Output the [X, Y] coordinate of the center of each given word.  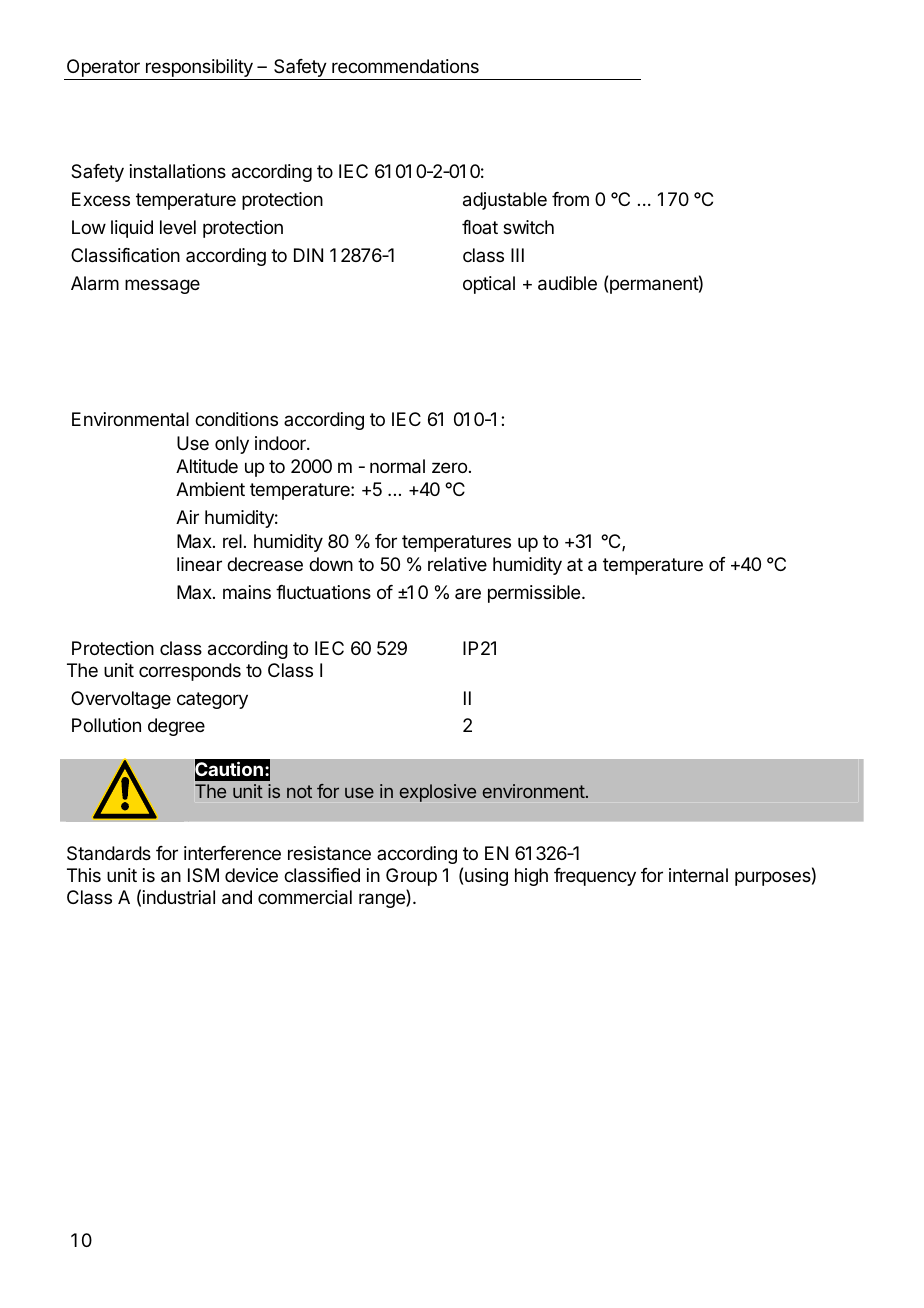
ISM [203, 875]
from [570, 199]
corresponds [190, 672]
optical [489, 285]
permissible [535, 594]
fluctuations [323, 592]
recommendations [405, 66]
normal [397, 466]
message [162, 286]
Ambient [210, 489]
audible [567, 283]
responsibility [199, 69]
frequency [595, 877]
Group [411, 877]
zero [449, 467]
